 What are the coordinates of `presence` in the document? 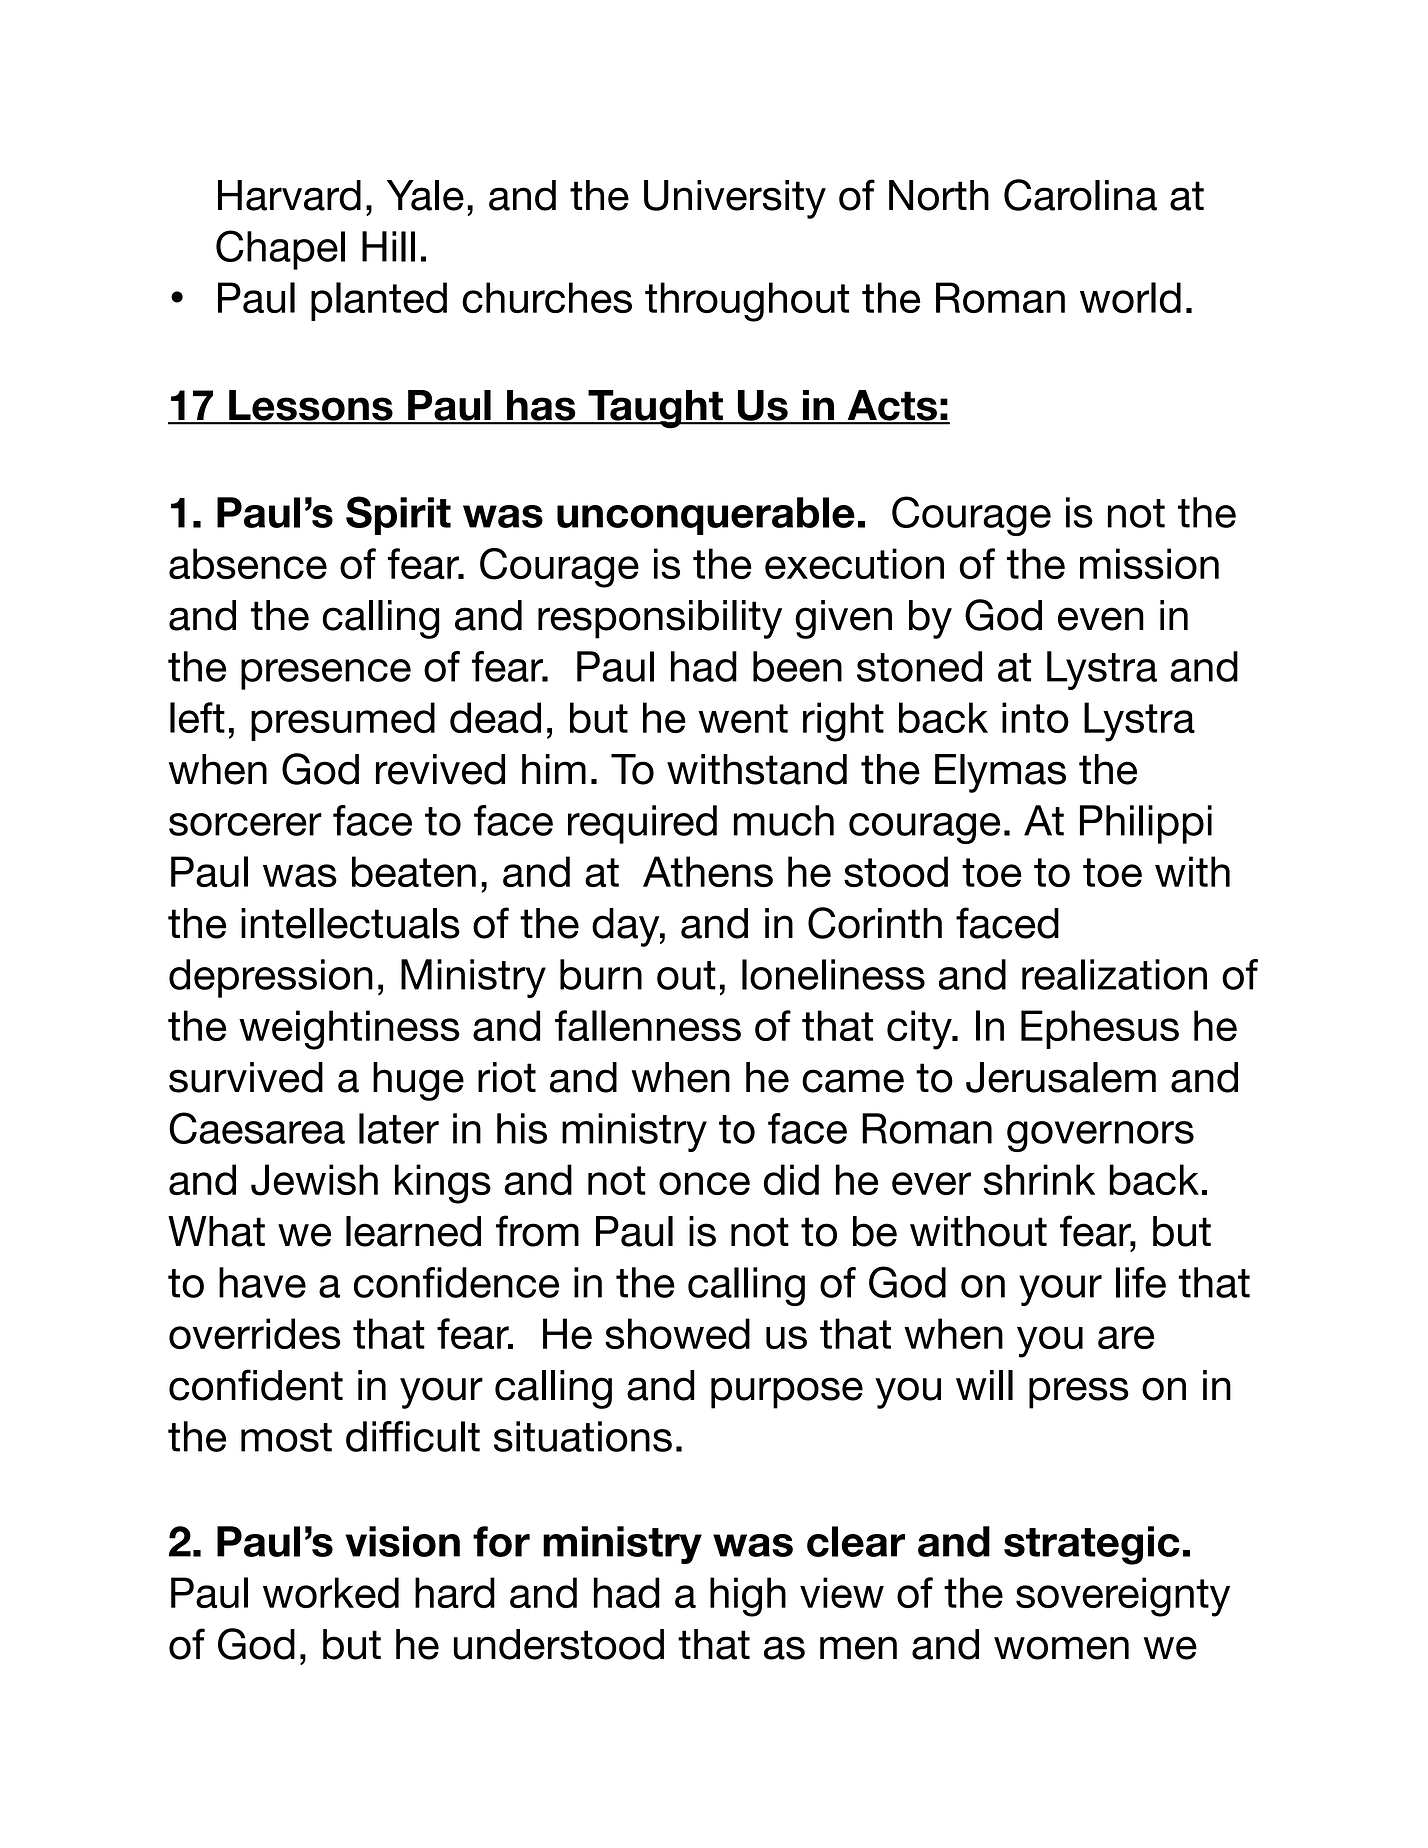 It's located at (326, 674).
